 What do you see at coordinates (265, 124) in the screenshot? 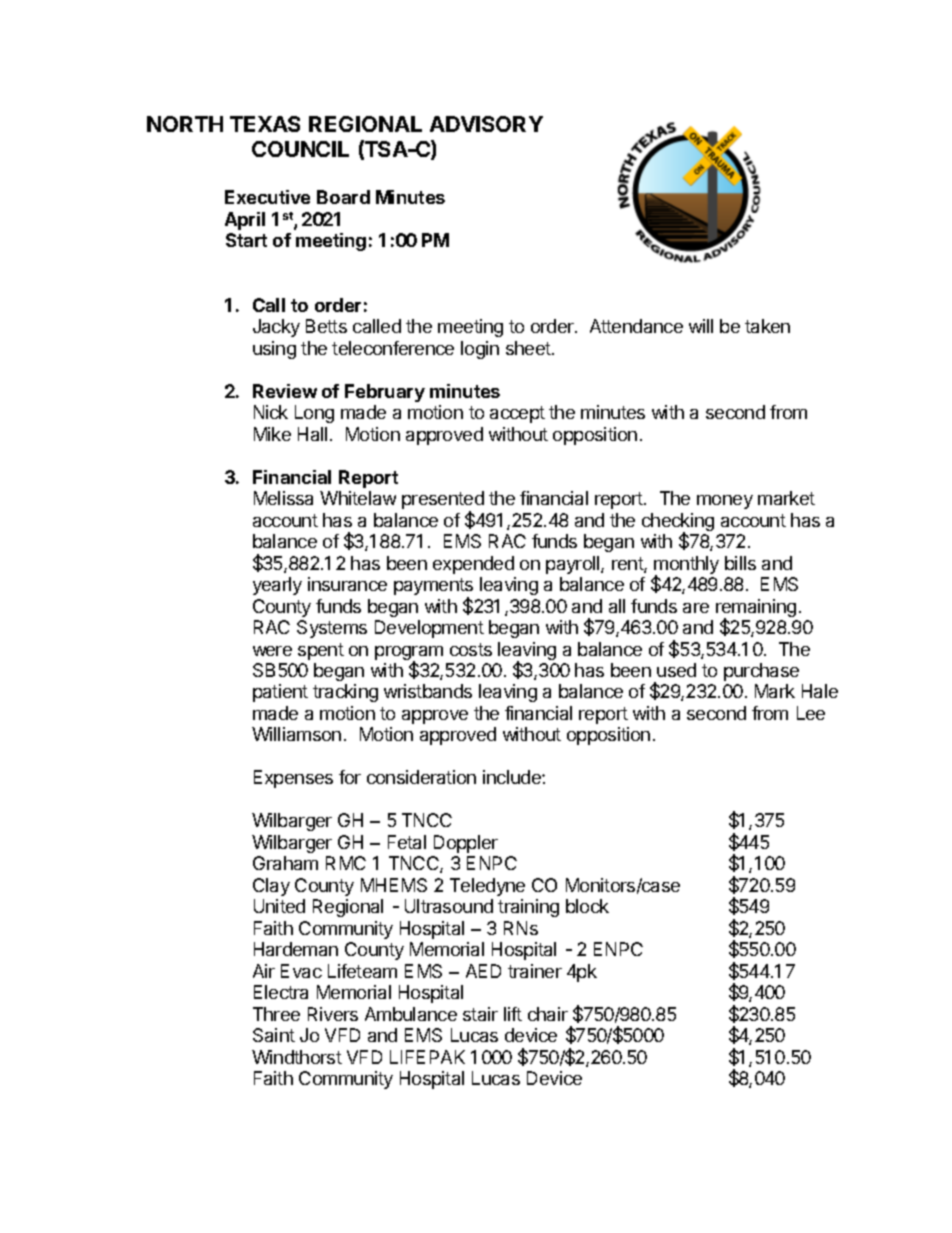
I see `TEXAS` at bounding box center [265, 124].
